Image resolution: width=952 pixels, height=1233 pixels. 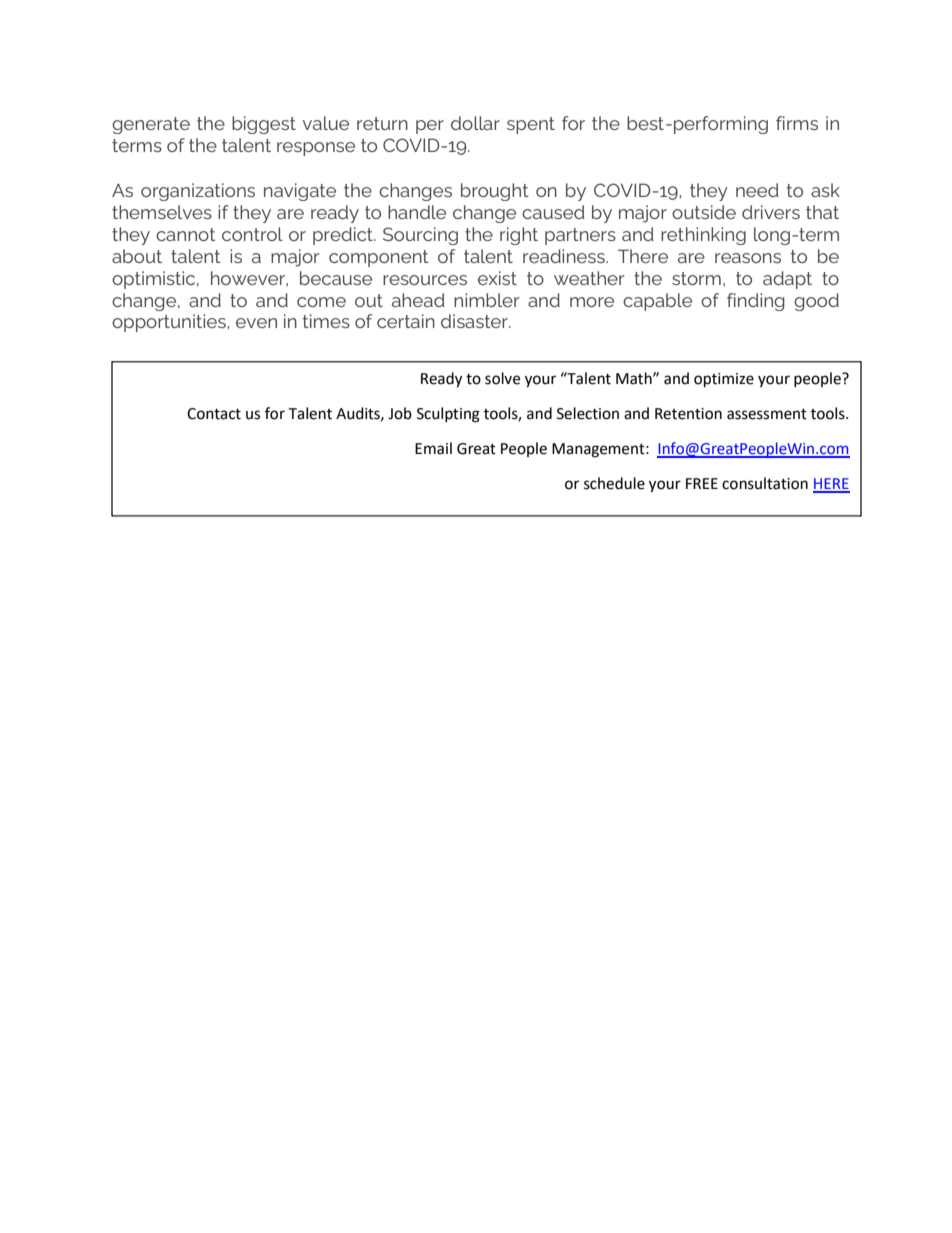 I want to click on even, so click(x=256, y=323).
